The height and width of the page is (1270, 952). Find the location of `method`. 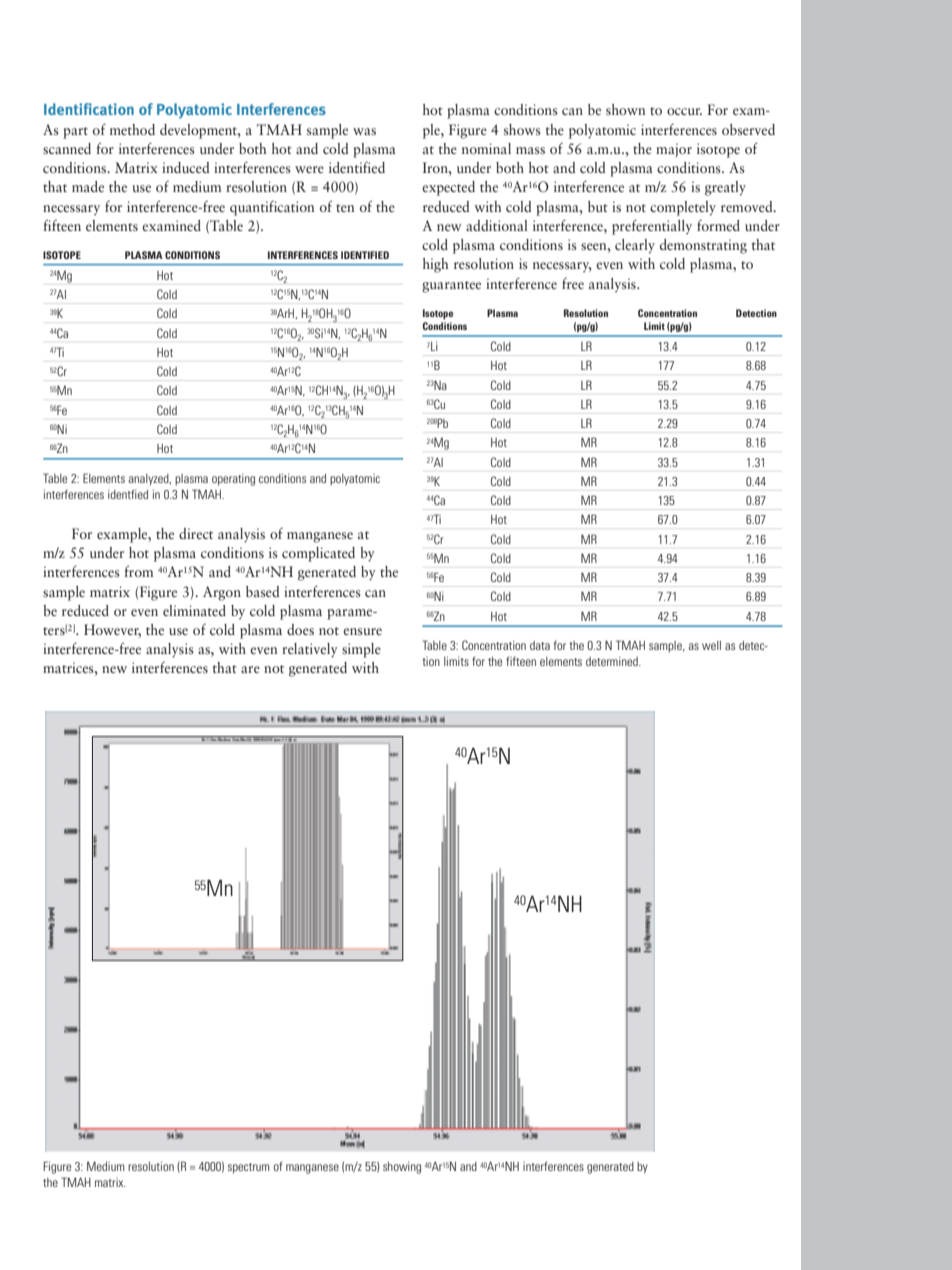

method is located at coordinates (132, 129).
